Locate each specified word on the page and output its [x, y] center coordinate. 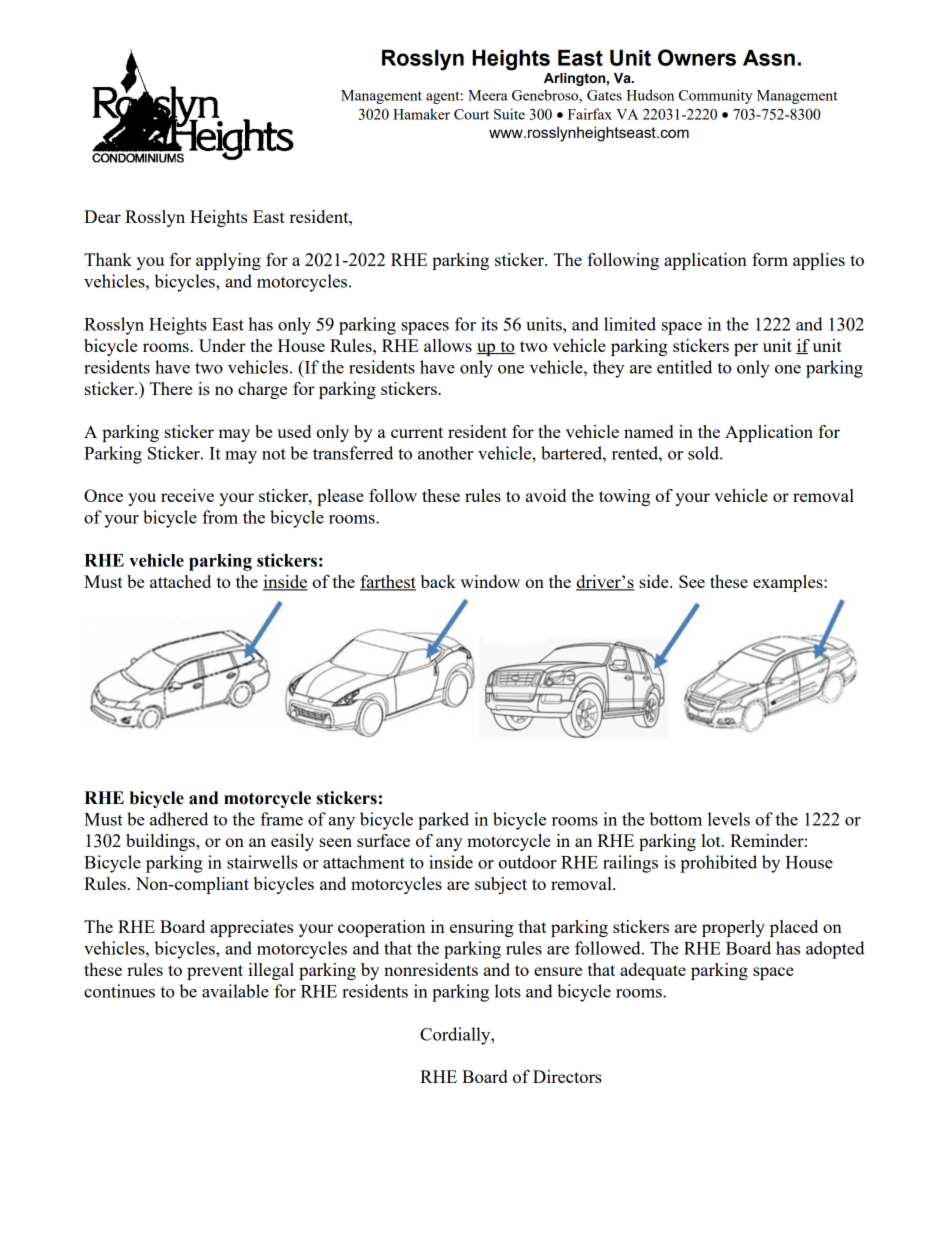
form [770, 259]
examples [789, 583]
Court [471, 114]
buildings [161, 842]
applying [228, 261]
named [648, 431]
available [235, 991]
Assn [769, 58]
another [445, 453]
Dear [102, 216]
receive [187, 495]
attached [180, 581]
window [490, 581]
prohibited [718, 864]
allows [448, 345]
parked [443, 821]
